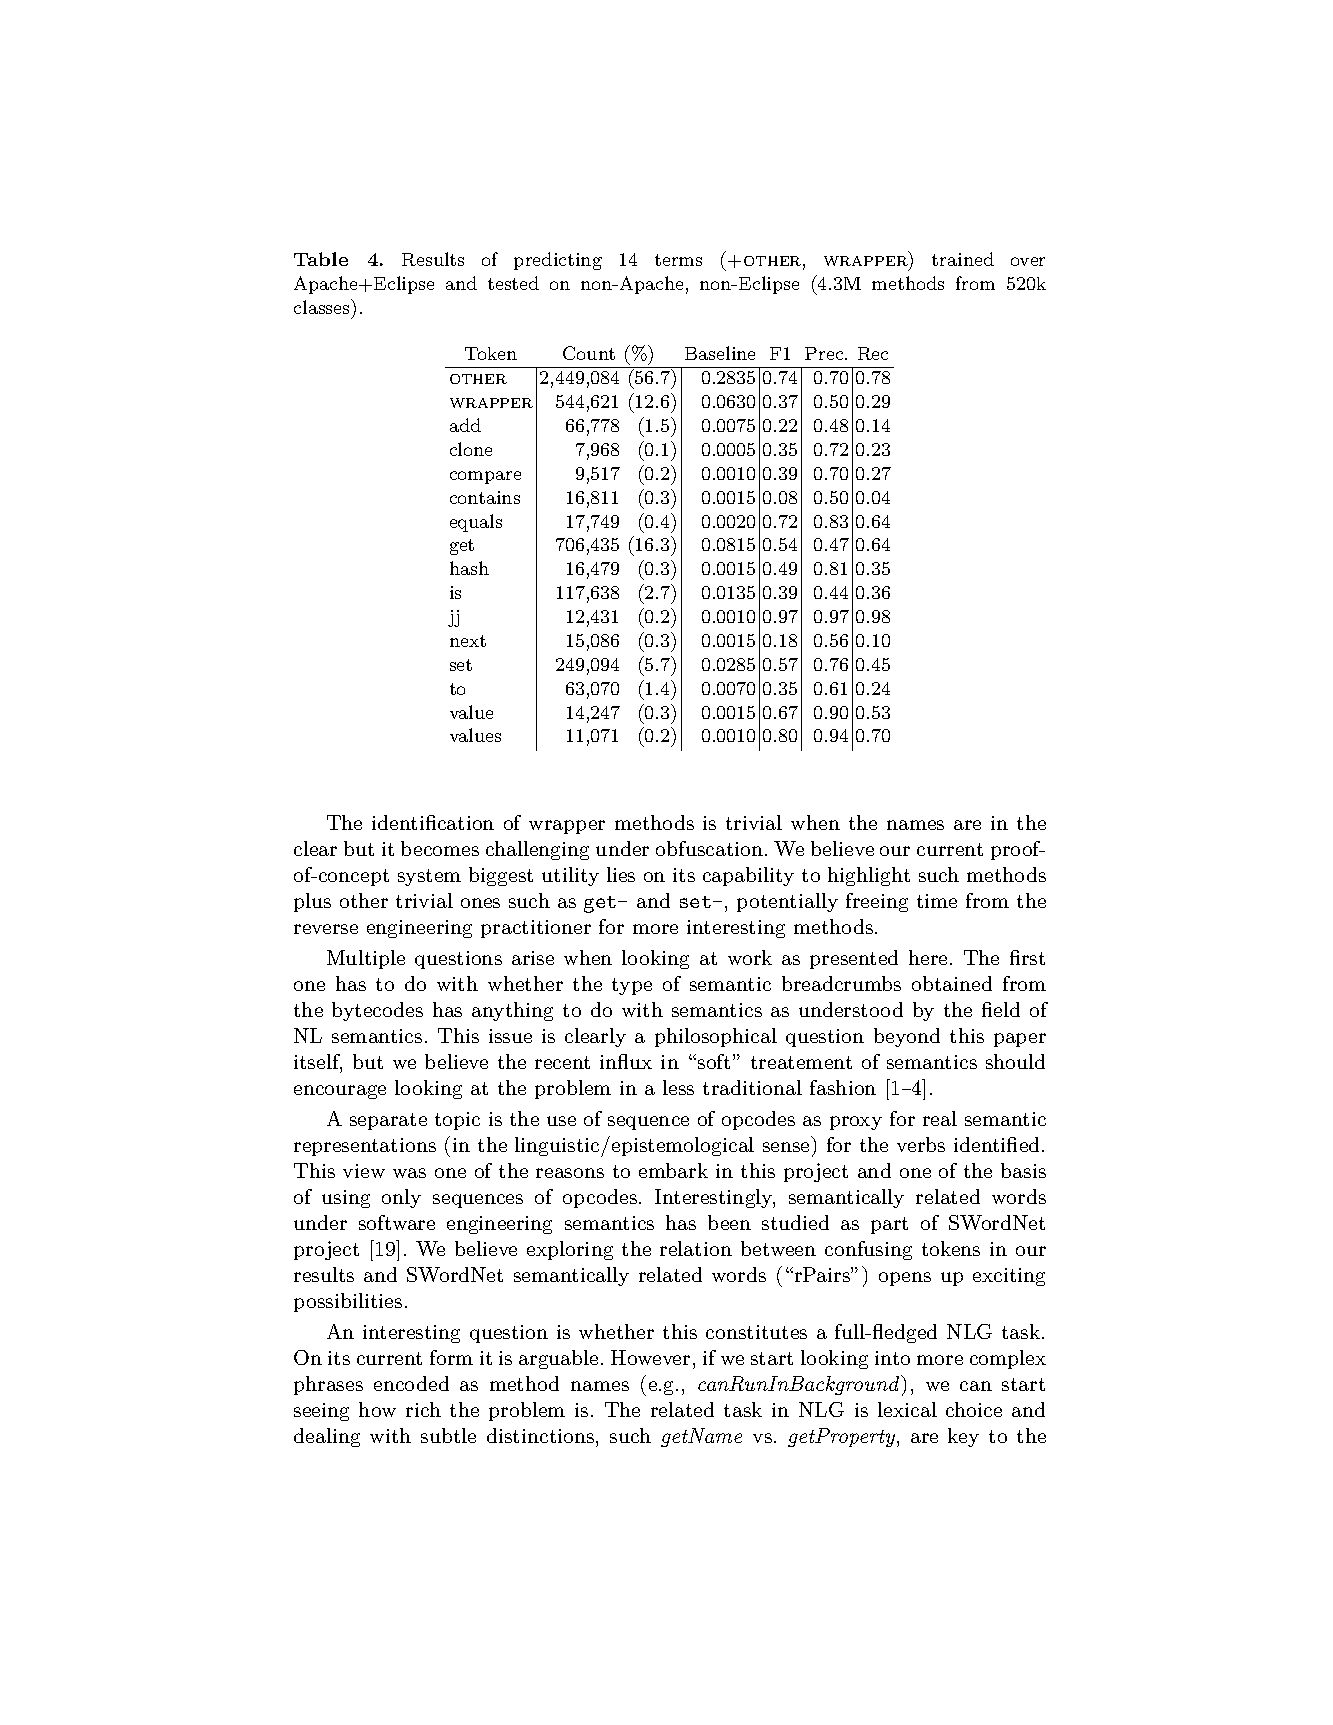 The image size is (1333, 1725). What do you see at coordinates (323, 306) in the screenshot?
I see `classes` at bounding box center [323, 306].
